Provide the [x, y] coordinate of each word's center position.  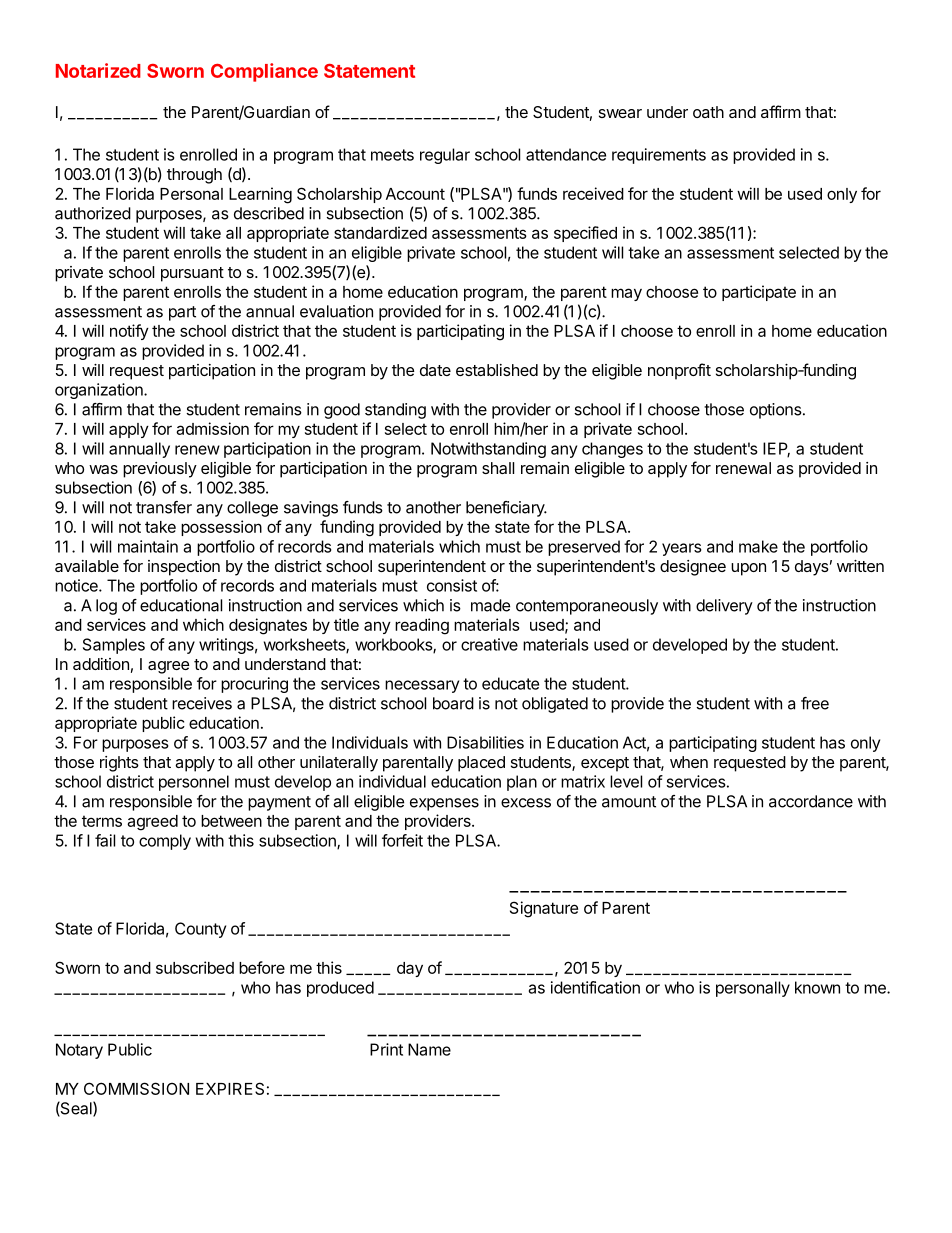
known [817, 987]
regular [445, 156]
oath [708, 112]
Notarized [98, 70]
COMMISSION [136, 1088]
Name [429, 1049]
